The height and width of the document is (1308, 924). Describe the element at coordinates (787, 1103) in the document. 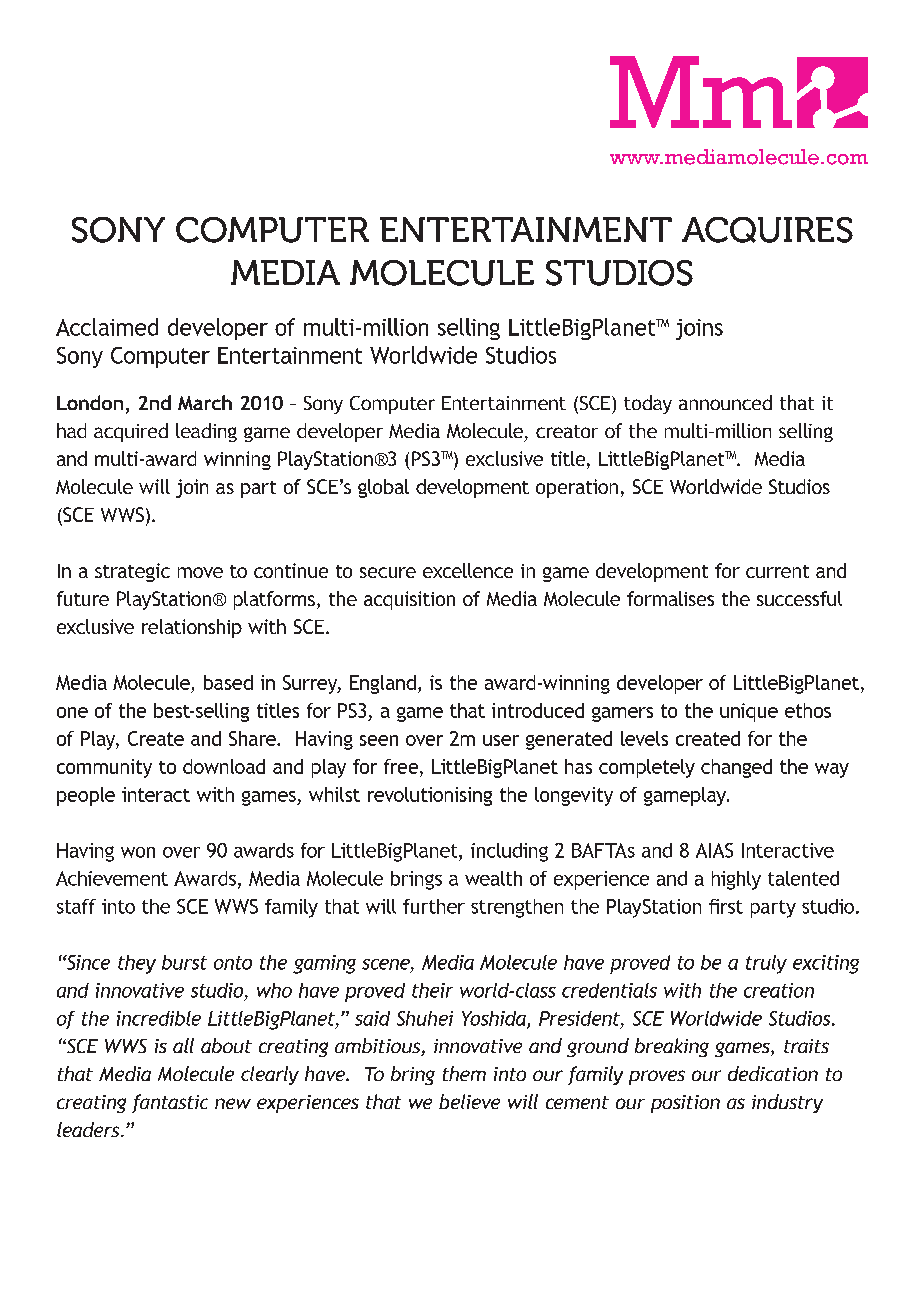

I see `industry` at that location.
